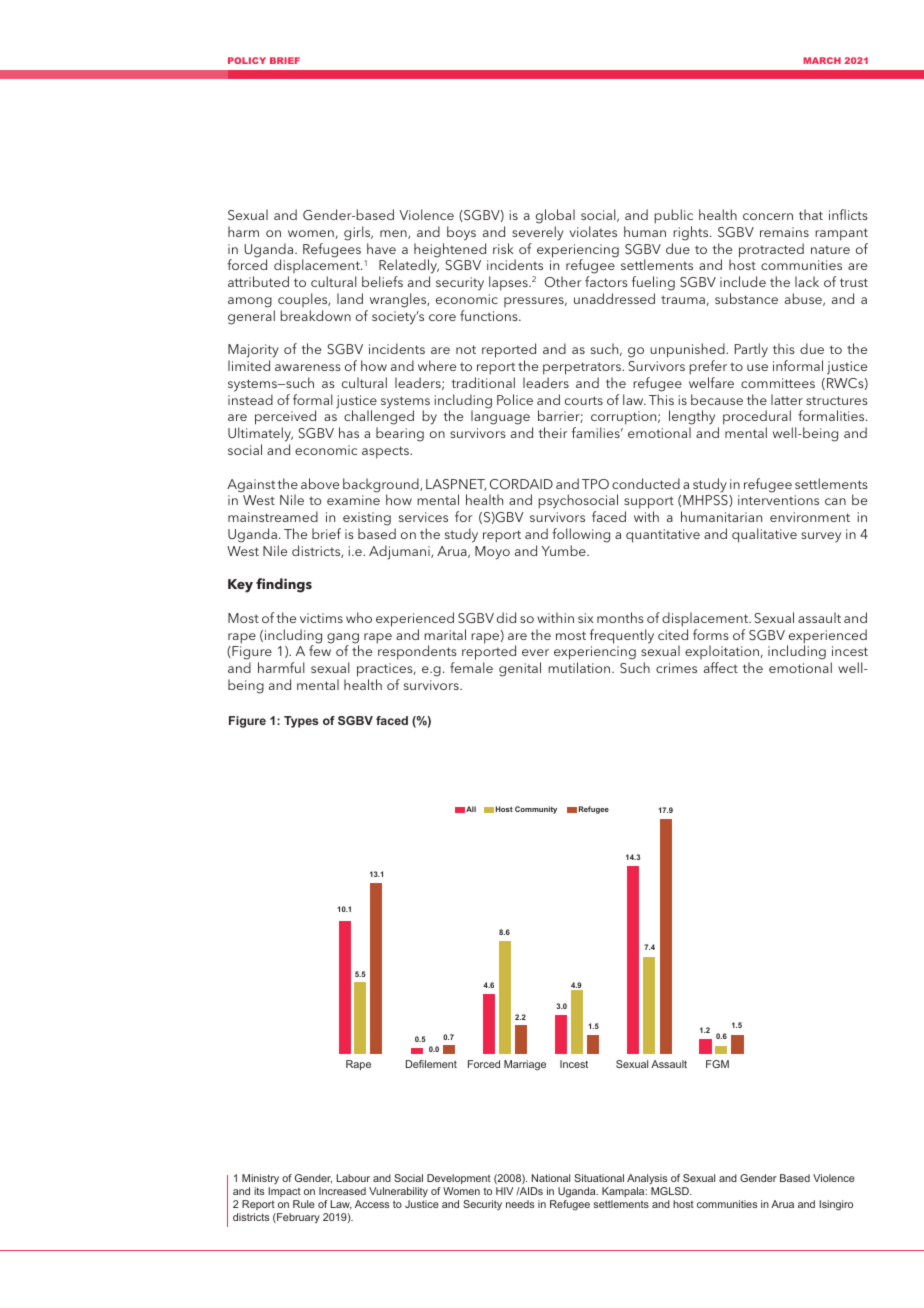 Image resolution: width=924 pixels, height=1308 pixels. What do you see at coordinates (304, 1204) in the screenshot?
I see `Rule` at bounding box center [304, 1204].
